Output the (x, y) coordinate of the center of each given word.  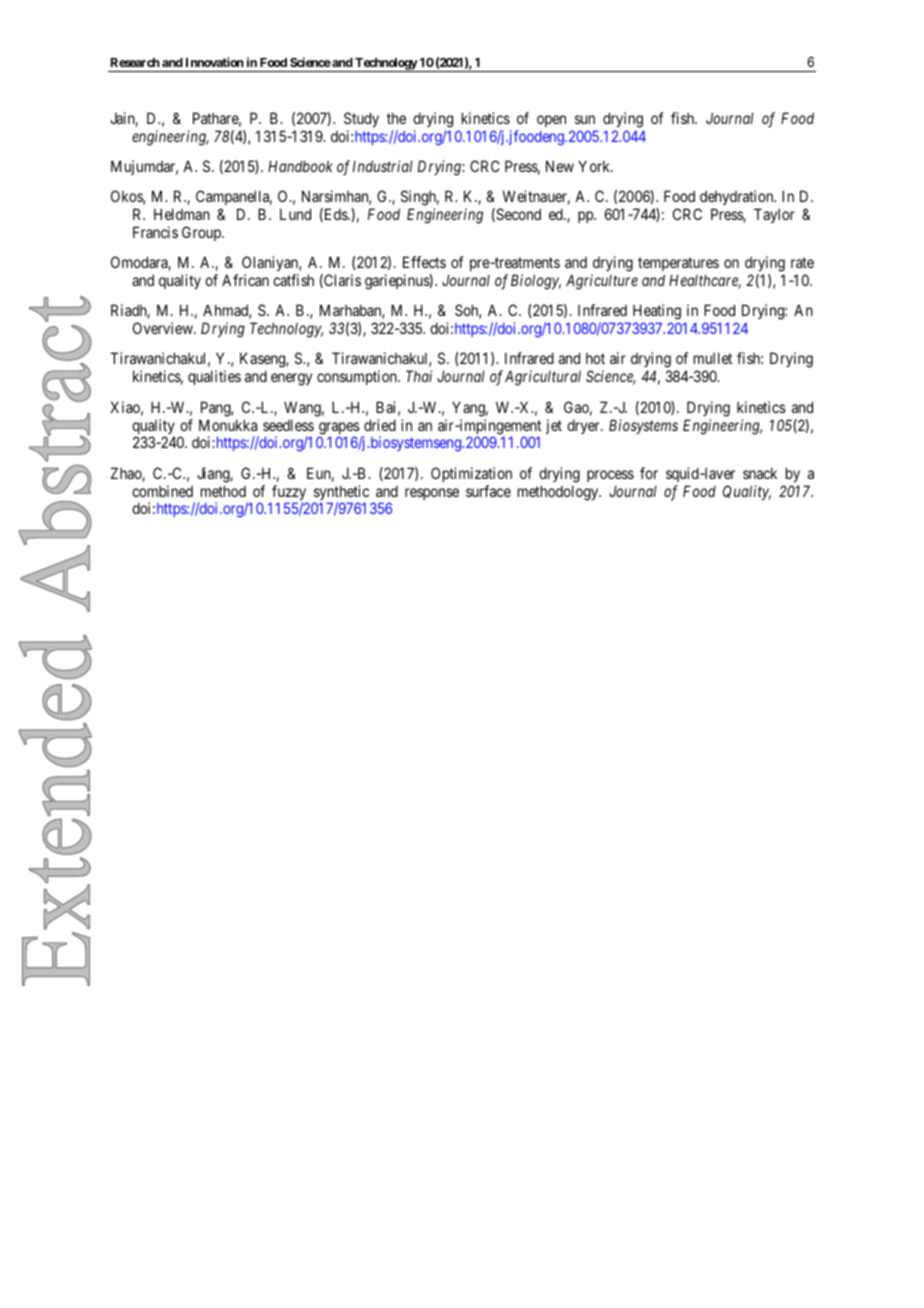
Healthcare (705, 281)
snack (760, 473)
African (245, 280)
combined (162, 491)
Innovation (215, 62)
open (551, 121)
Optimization (471, 474)
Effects (424, 262)
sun (585, 119)
